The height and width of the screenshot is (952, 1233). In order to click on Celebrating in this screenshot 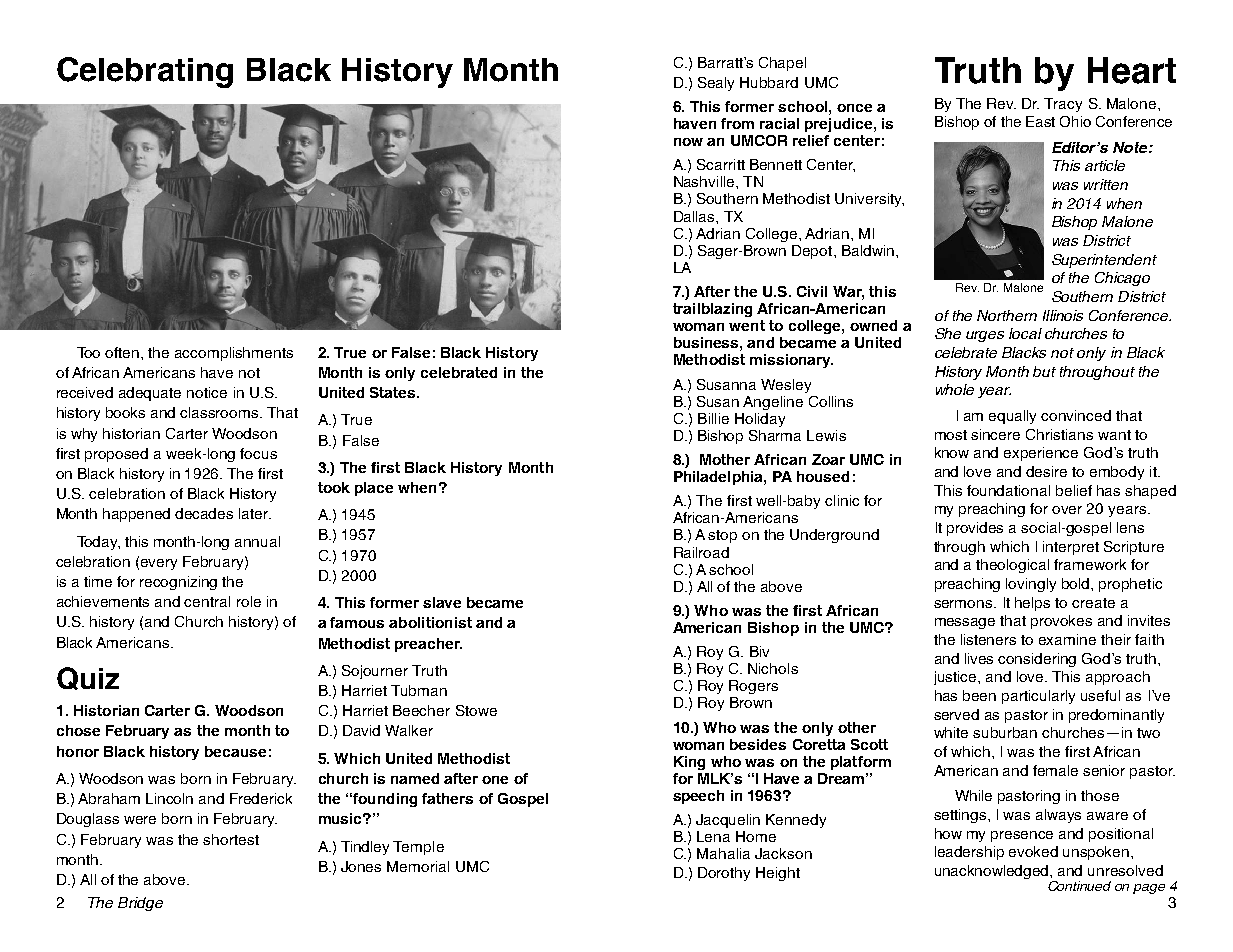, I will do `click(145, 72)`.
